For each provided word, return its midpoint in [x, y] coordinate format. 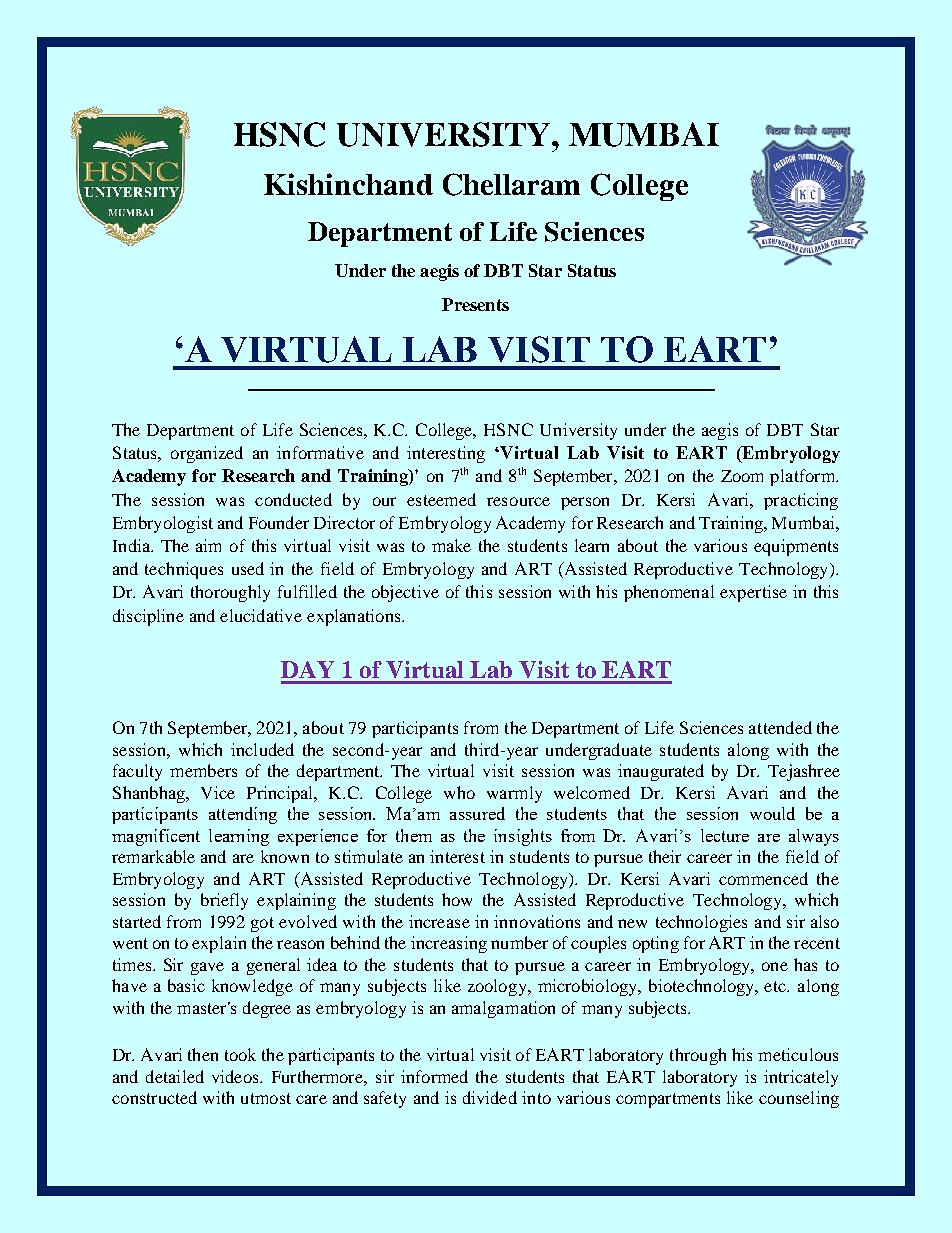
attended [780, 727]
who [459, 792]
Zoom [742, 476]
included [262, 749]
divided [490, 1097]
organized [207, 454]
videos [236, 1076]
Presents [475, 304]
